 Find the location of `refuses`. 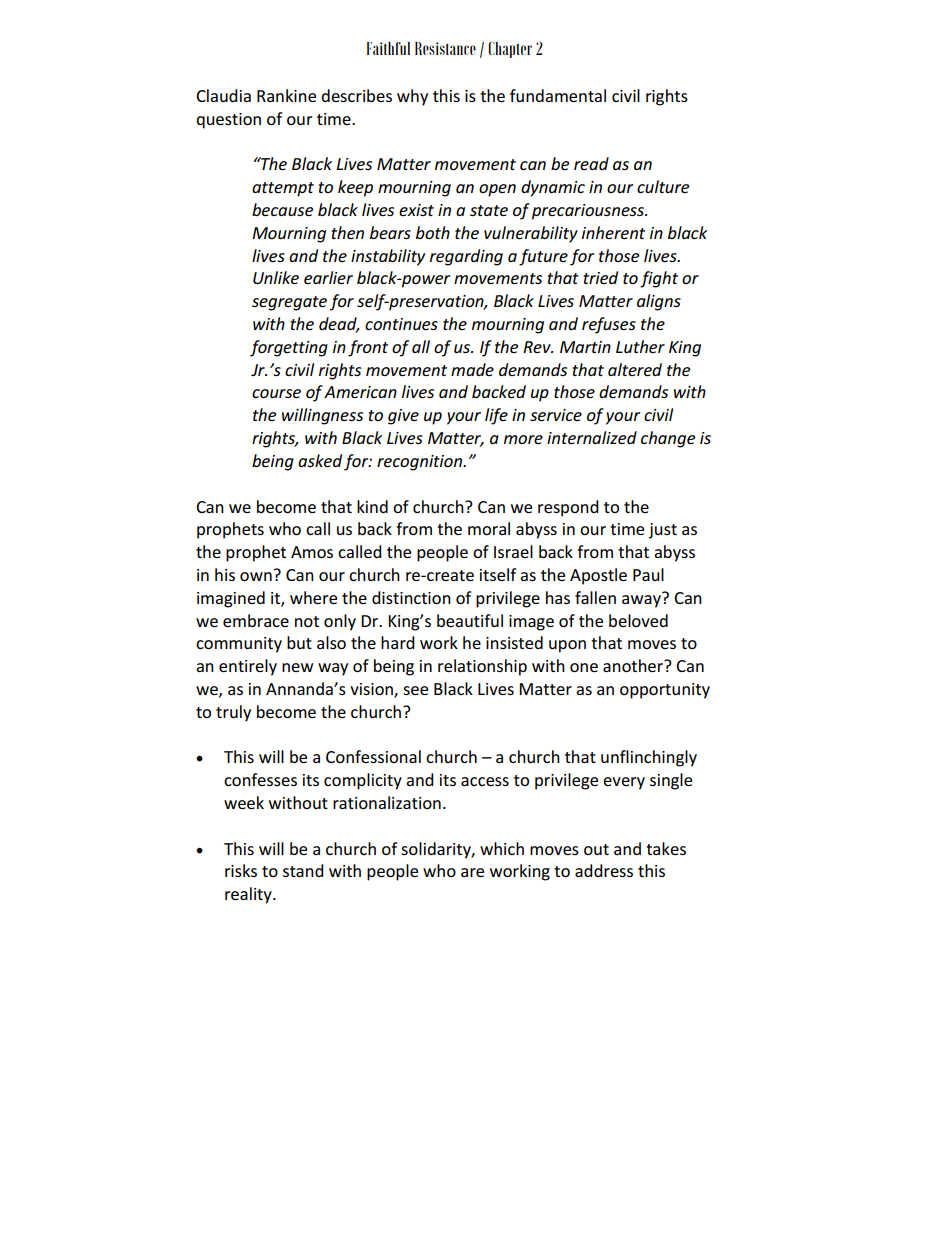

refuses is located at coordinates (609, 325).
